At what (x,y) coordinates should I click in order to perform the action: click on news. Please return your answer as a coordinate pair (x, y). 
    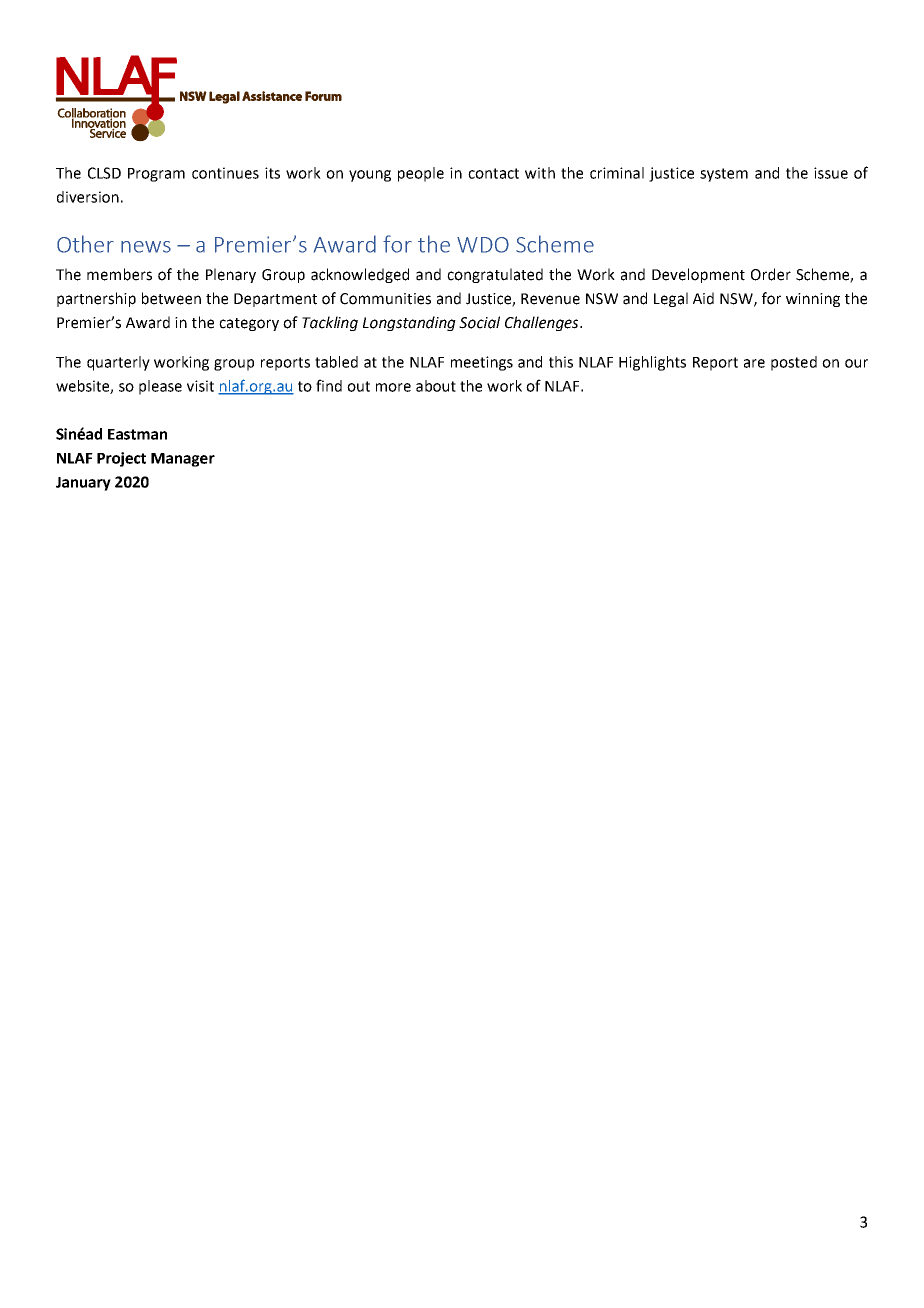
    Looking at the image, I should click on (146, 247).
